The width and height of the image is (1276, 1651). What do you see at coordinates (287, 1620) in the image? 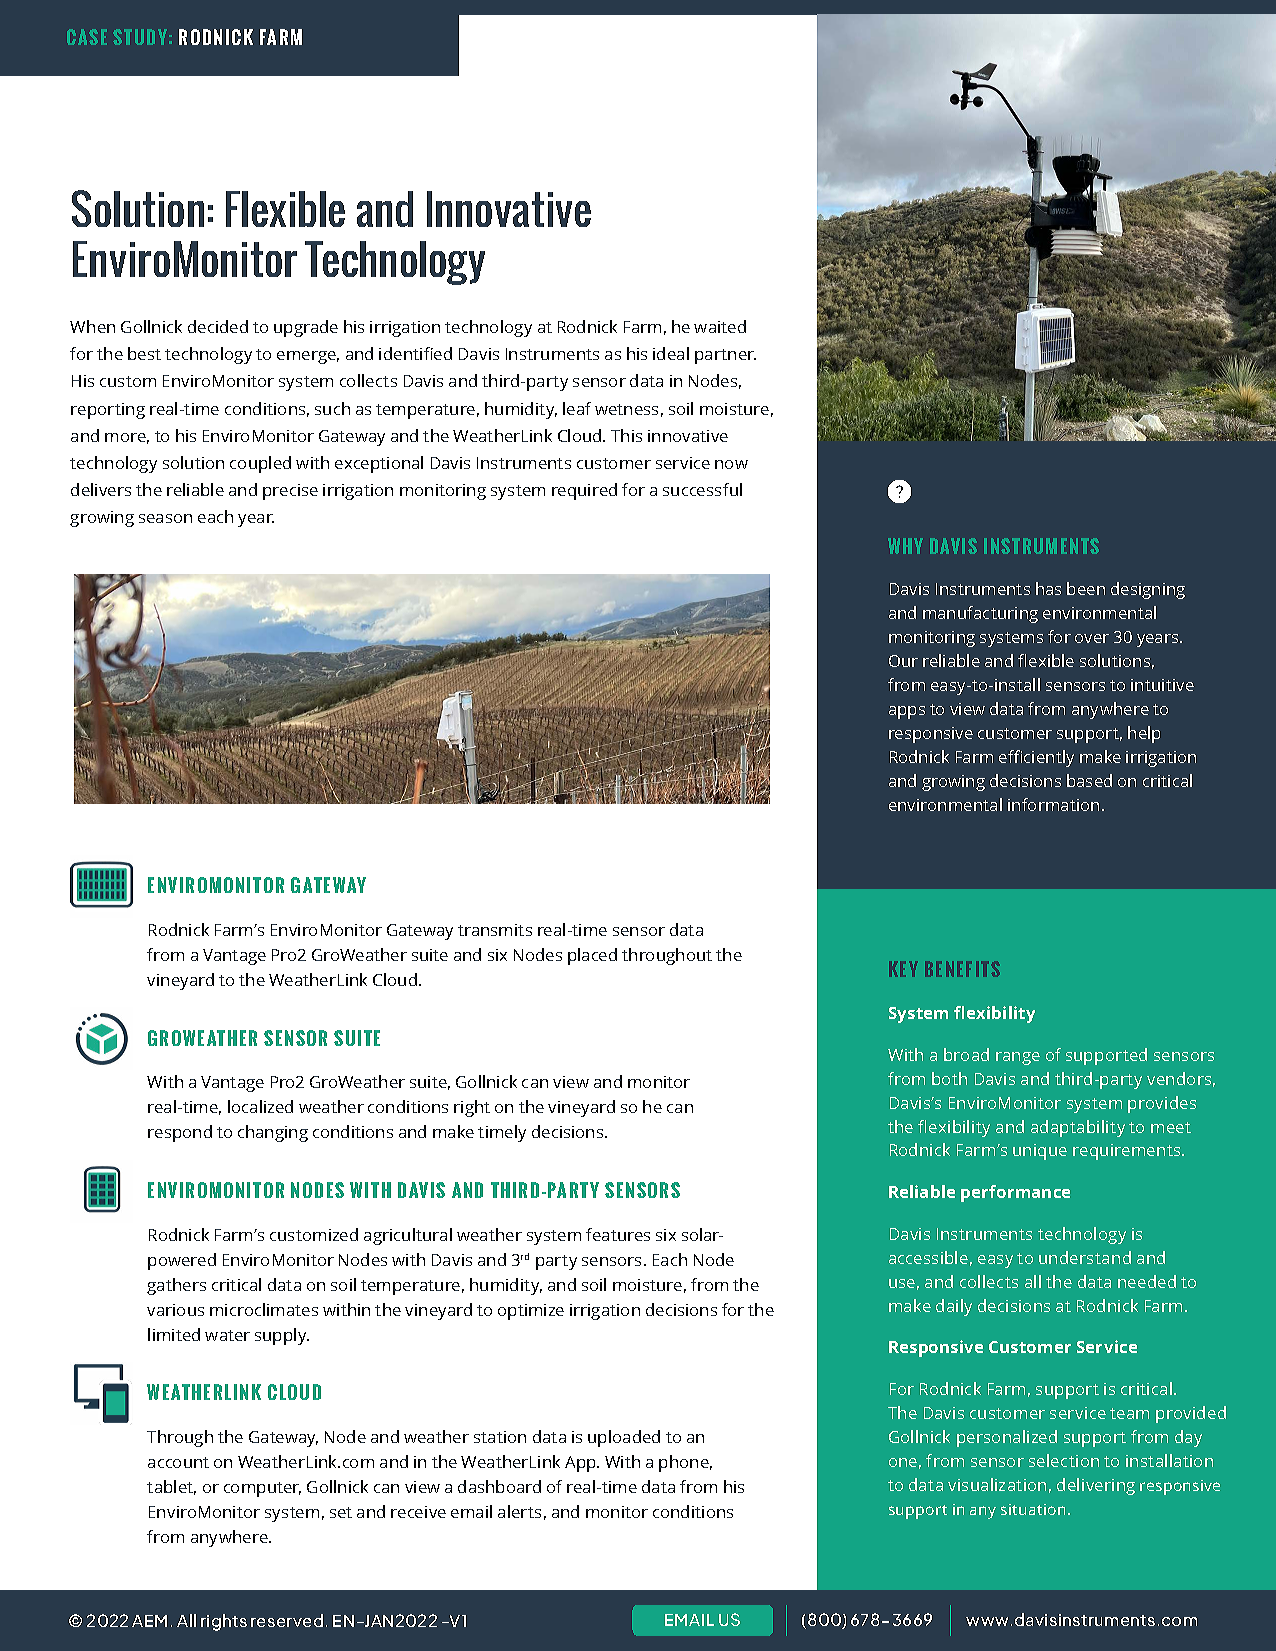
I see `reserved` at bounding box center [287, 1620].
